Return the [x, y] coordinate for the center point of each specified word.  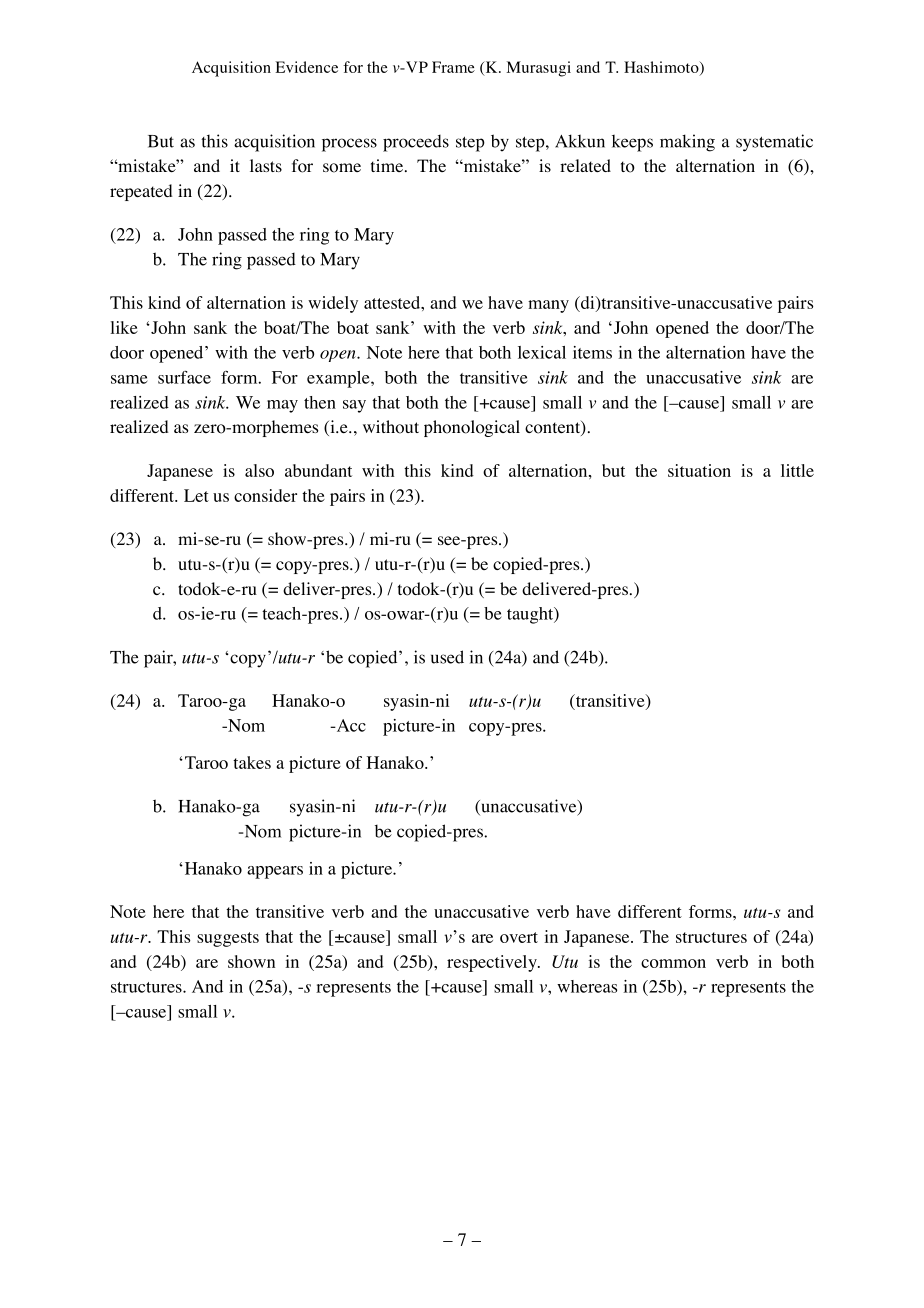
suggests [228, 939]
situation [699, 470]
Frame [453, 67]
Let [196, 495]
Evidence [306, 67]
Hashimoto [662, 68]
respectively [493, 963]
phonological [472, 428]
